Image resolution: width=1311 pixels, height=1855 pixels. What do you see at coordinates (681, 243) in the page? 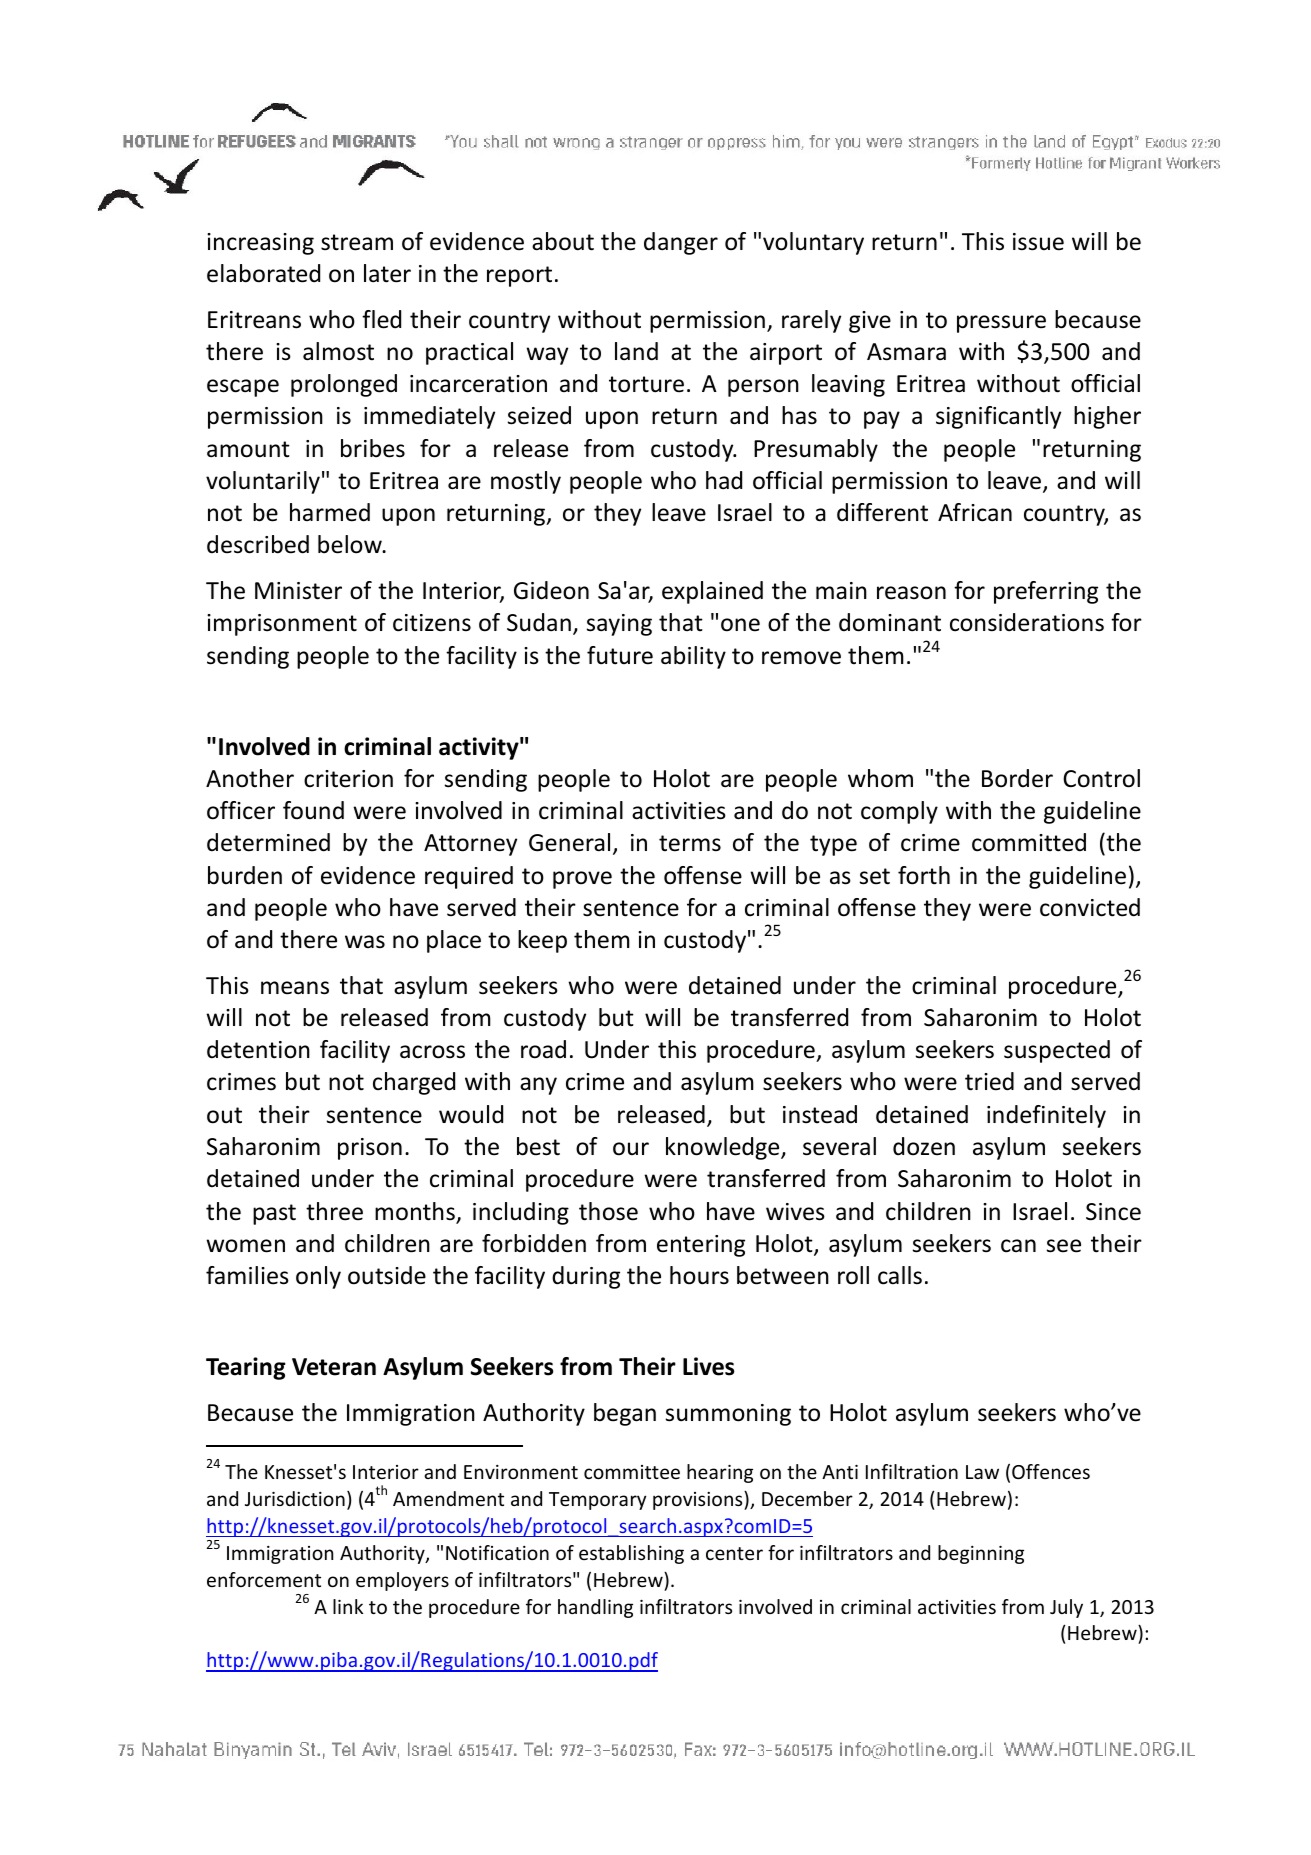
I see `danger` at bounding box center [681, 243].
